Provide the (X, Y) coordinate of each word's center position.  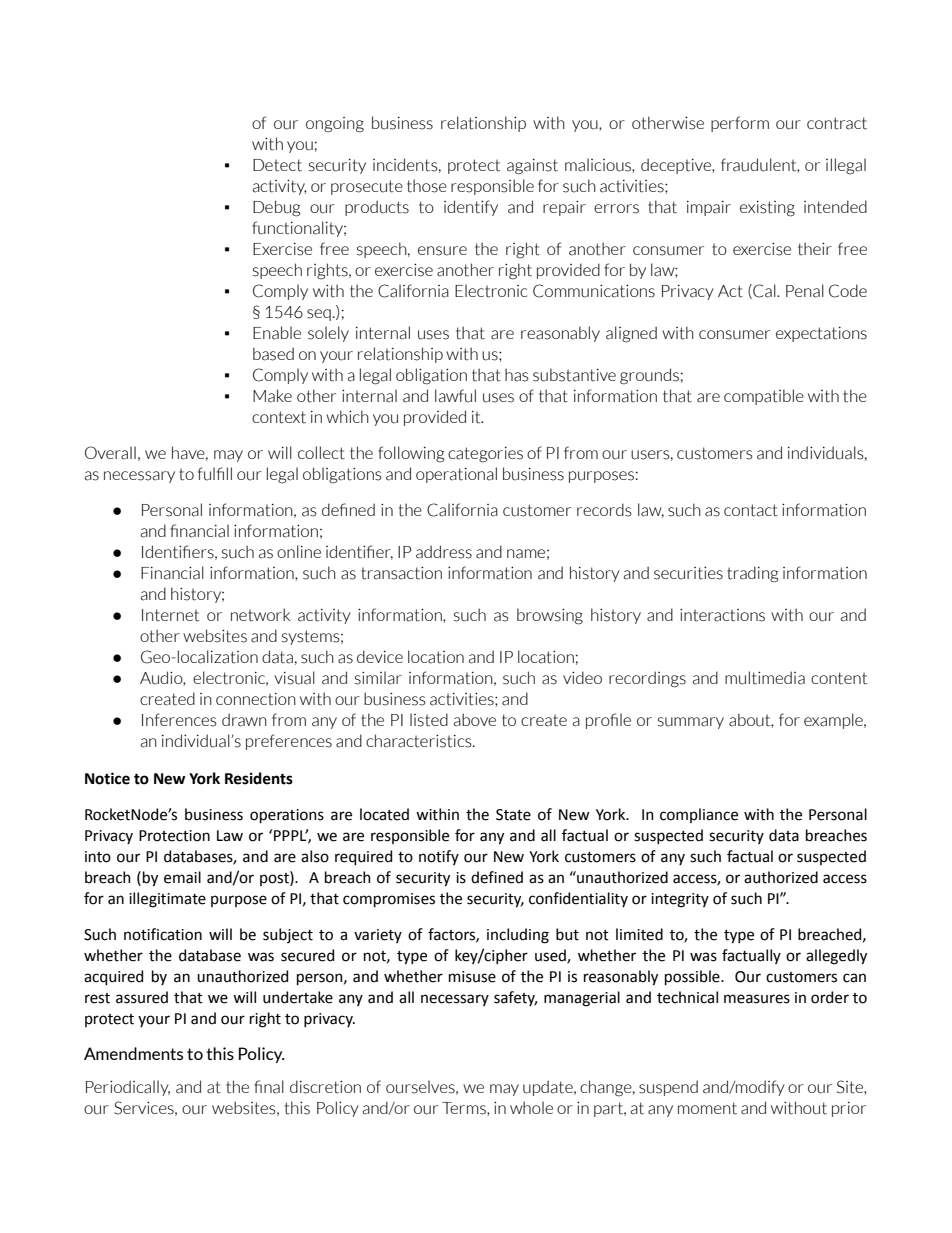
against (532, 167)
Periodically (128, 1088)
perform (740, 124)
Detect (277, 165)
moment (707, 1108)
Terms (465, 1109)
